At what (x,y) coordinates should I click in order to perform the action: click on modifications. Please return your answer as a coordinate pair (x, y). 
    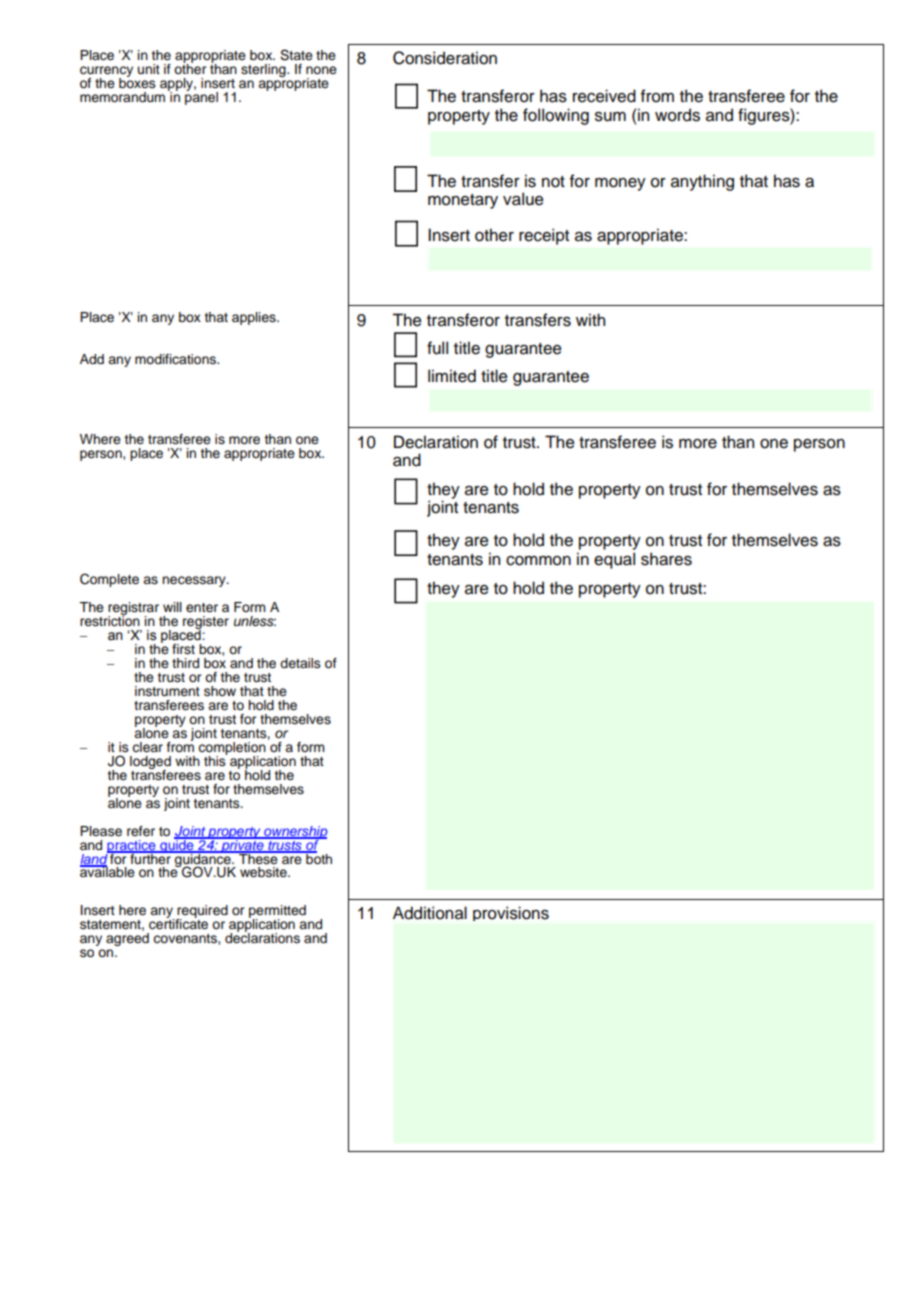
    Looking at the image, I should click on (176, 359).
